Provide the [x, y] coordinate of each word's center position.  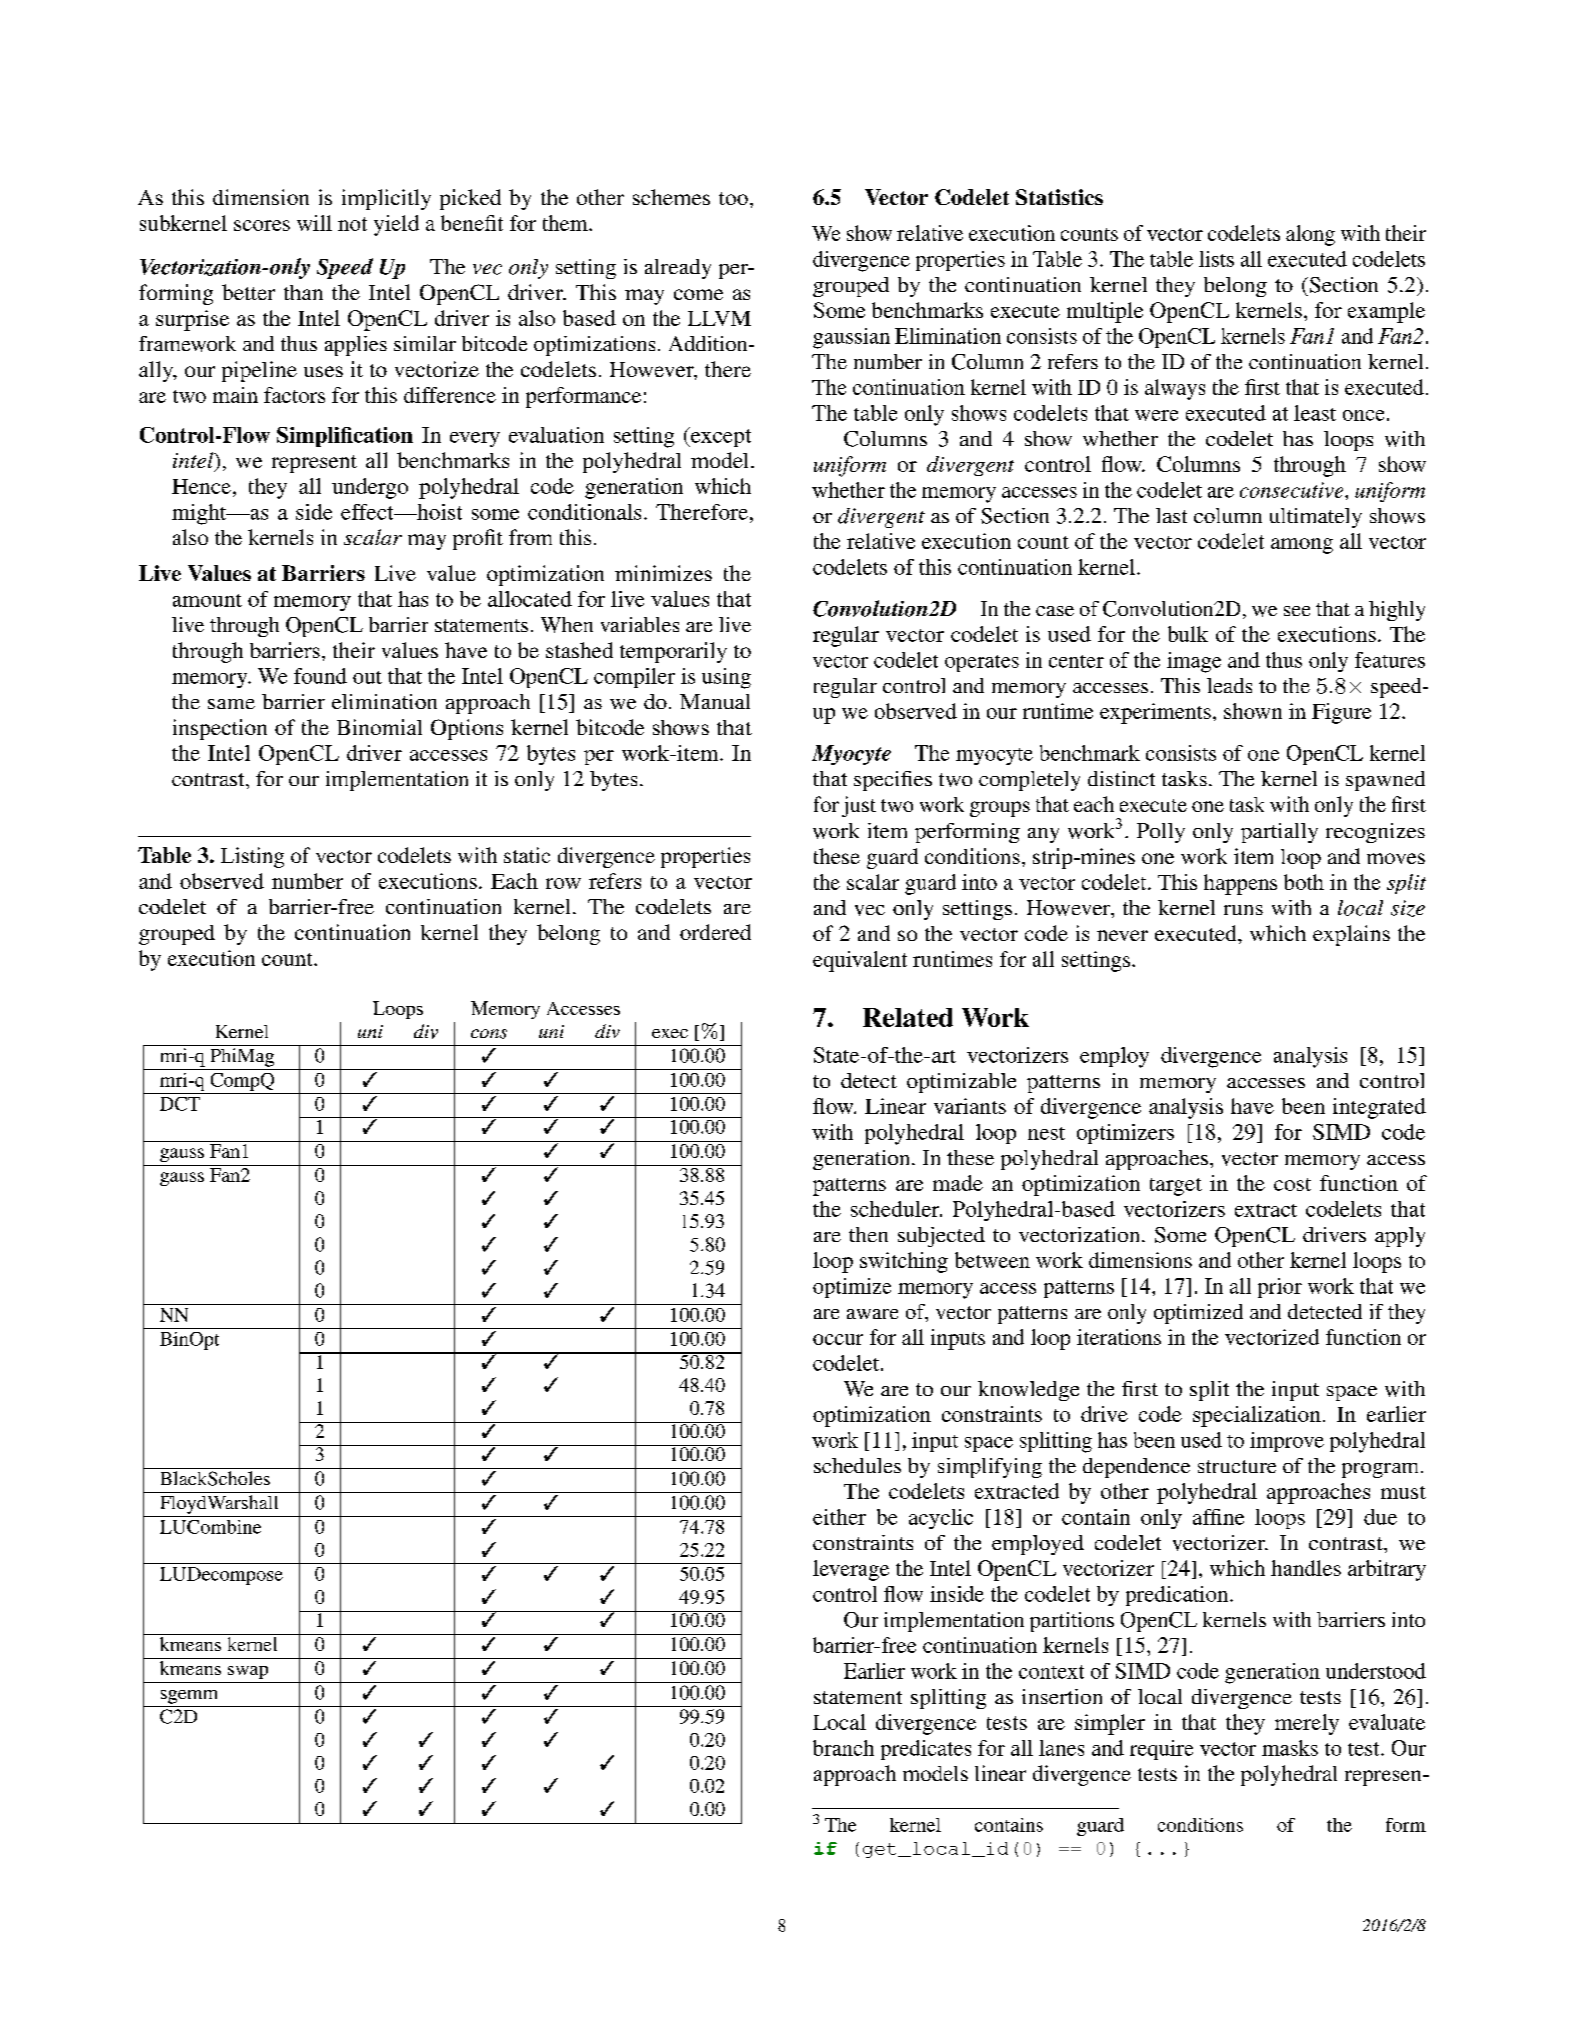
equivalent [860, 961]
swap [248, 1672]
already [678, 269]
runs [1243, 910]
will [314, 223]
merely [1307, 1724]
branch [843, 1748]
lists [1216, 259]
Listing [252, 857]
